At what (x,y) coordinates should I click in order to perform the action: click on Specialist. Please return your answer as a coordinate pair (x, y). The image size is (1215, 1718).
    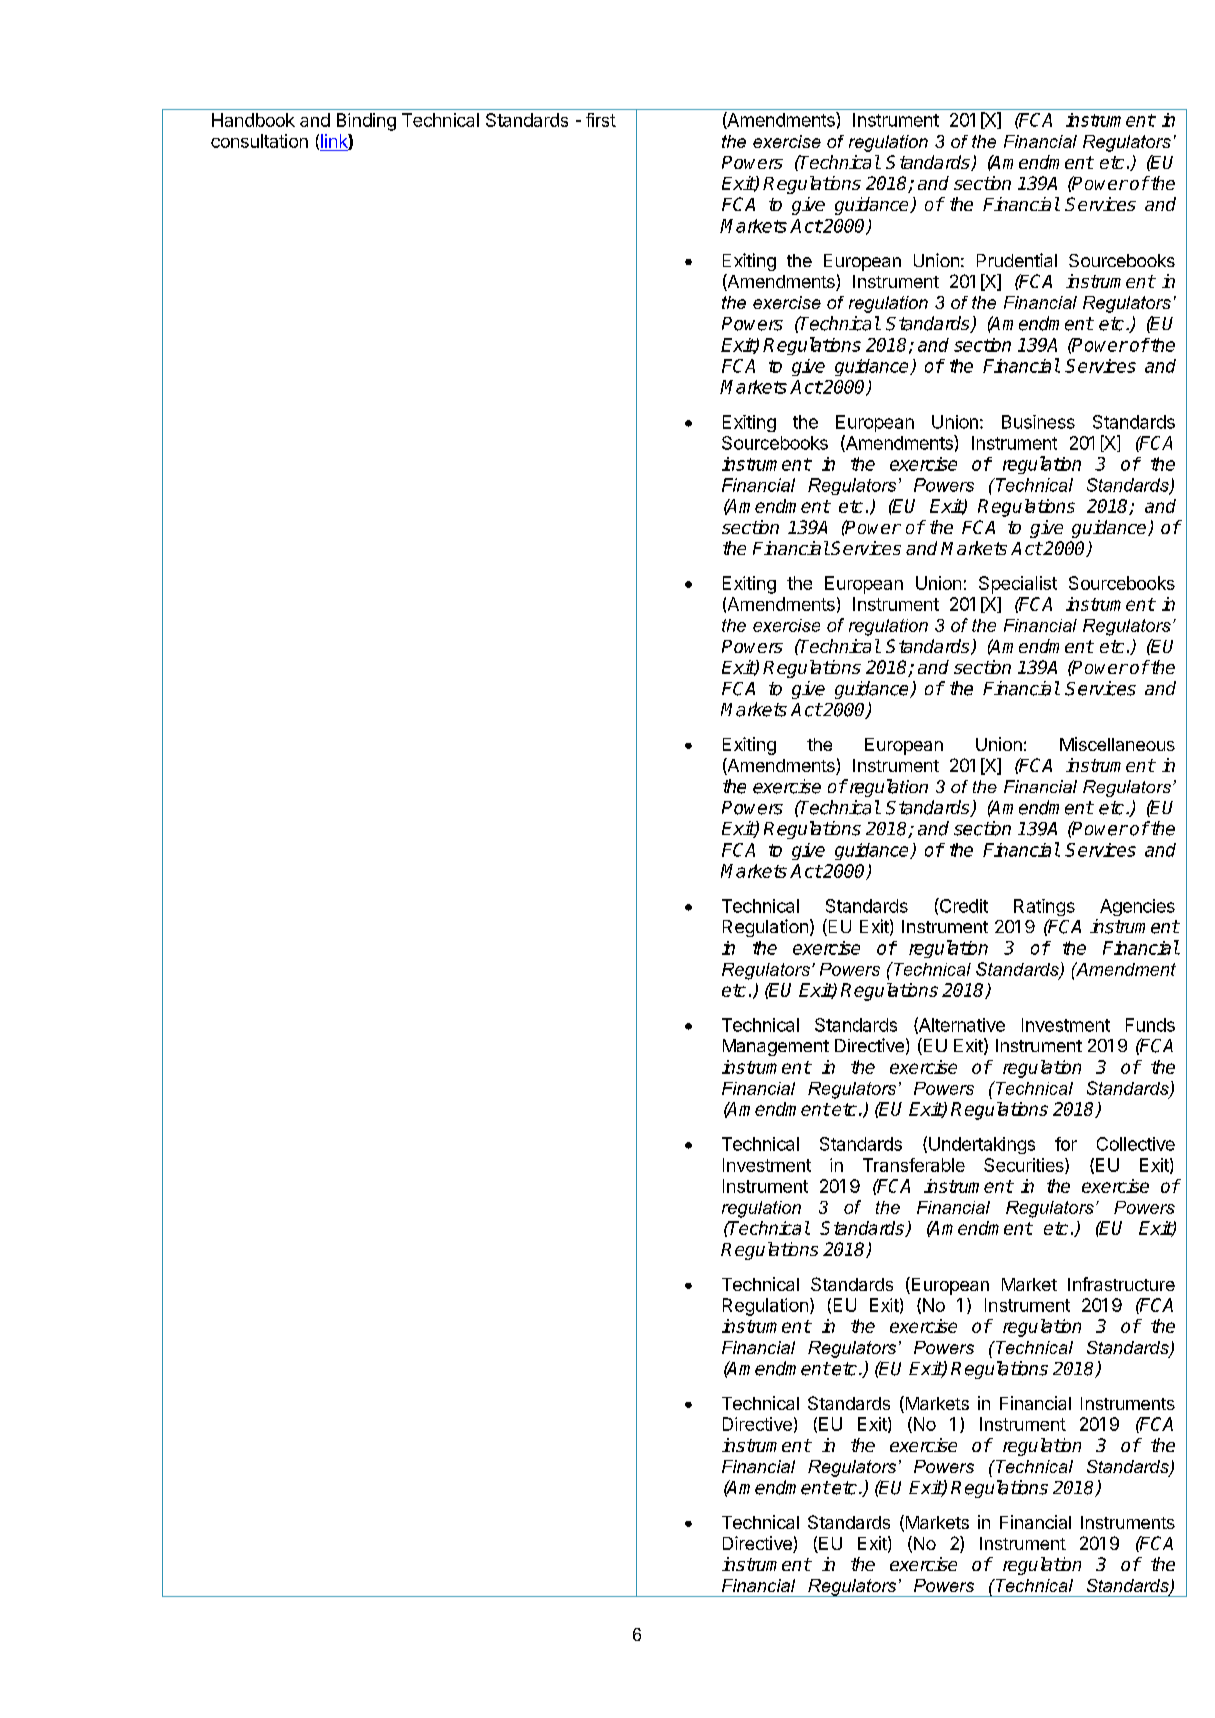
    Looking at the image, I should click on (1018, 585).
